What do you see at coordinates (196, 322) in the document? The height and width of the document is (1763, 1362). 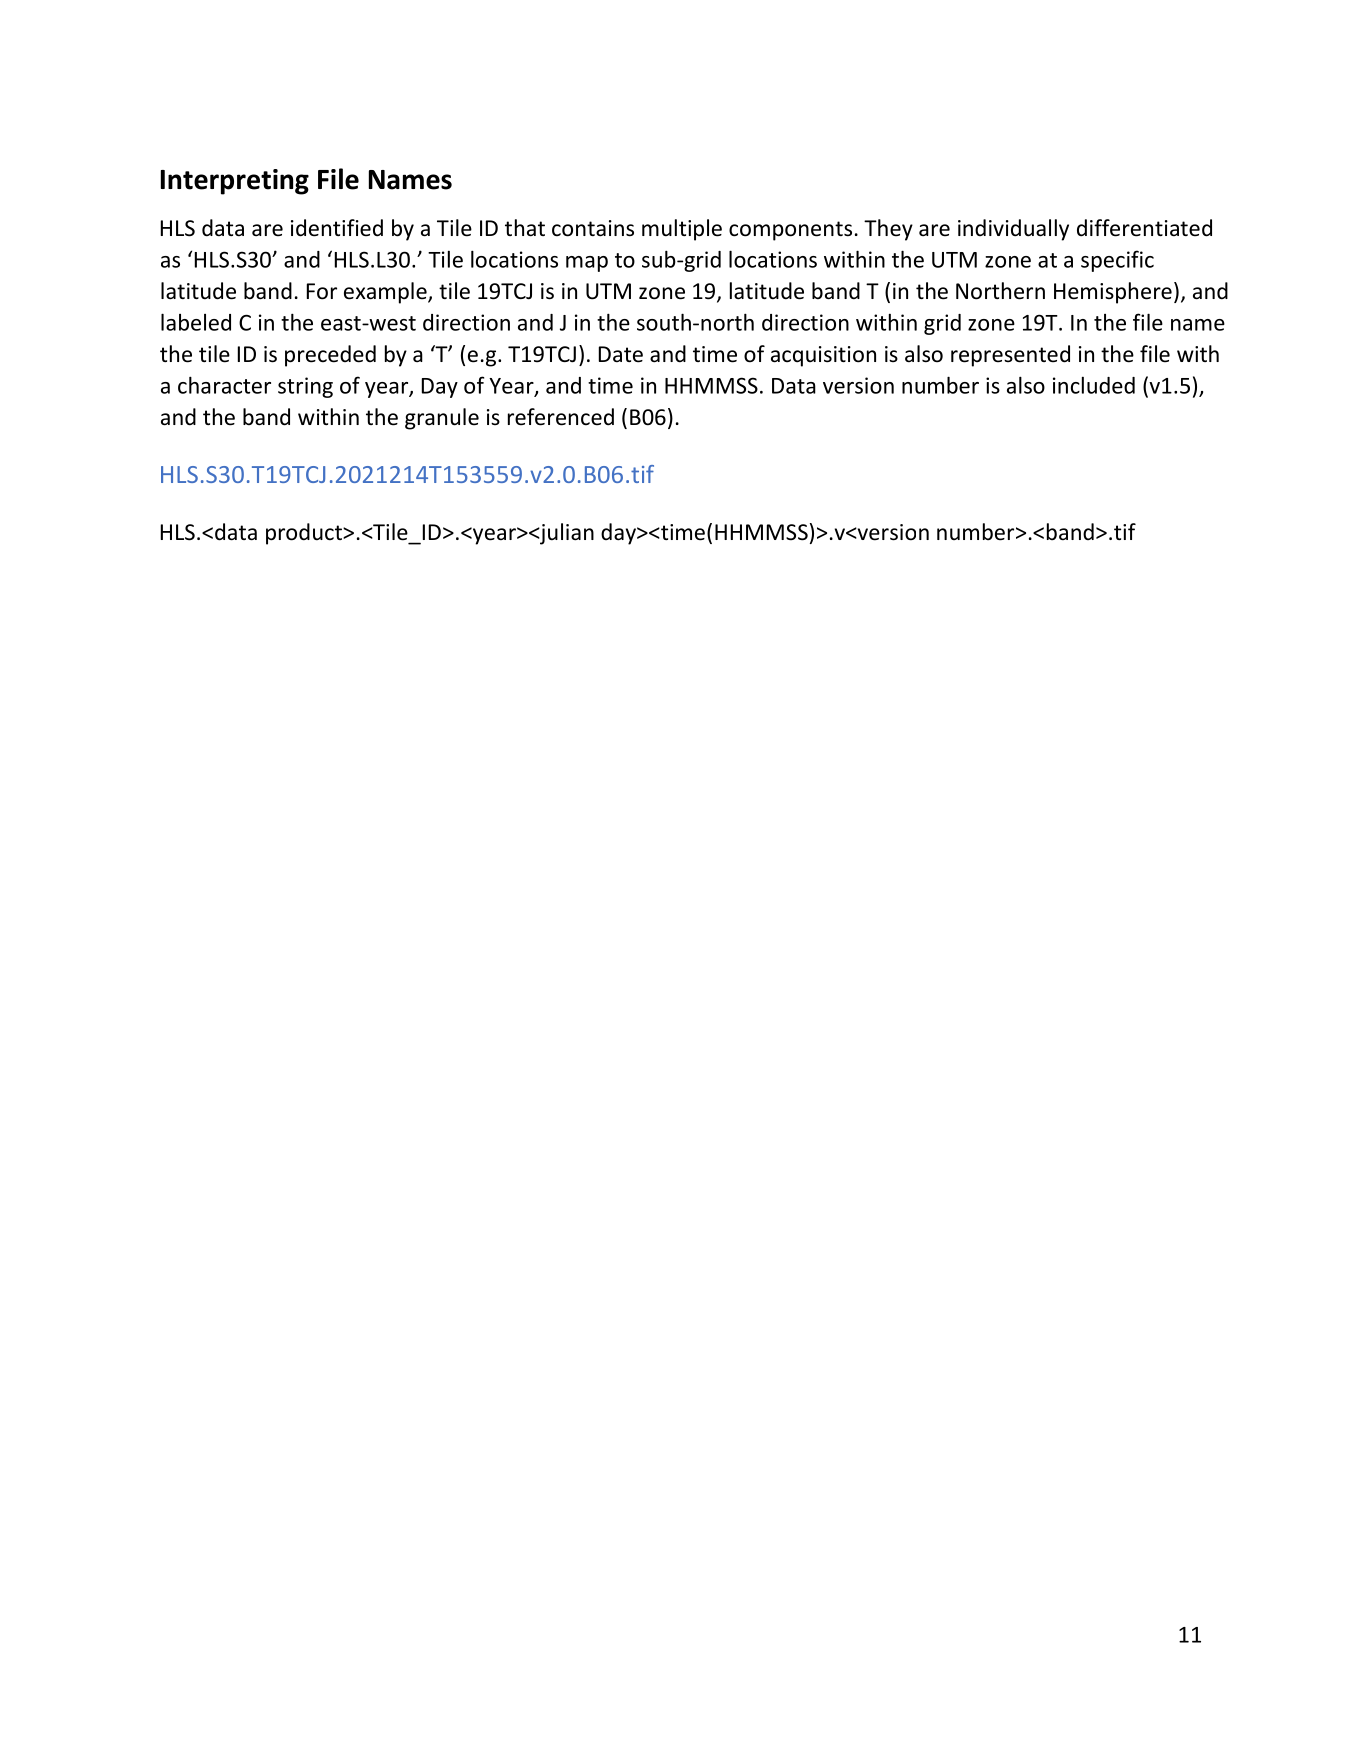 I see `labeled` at bounding box center [196, 322].
